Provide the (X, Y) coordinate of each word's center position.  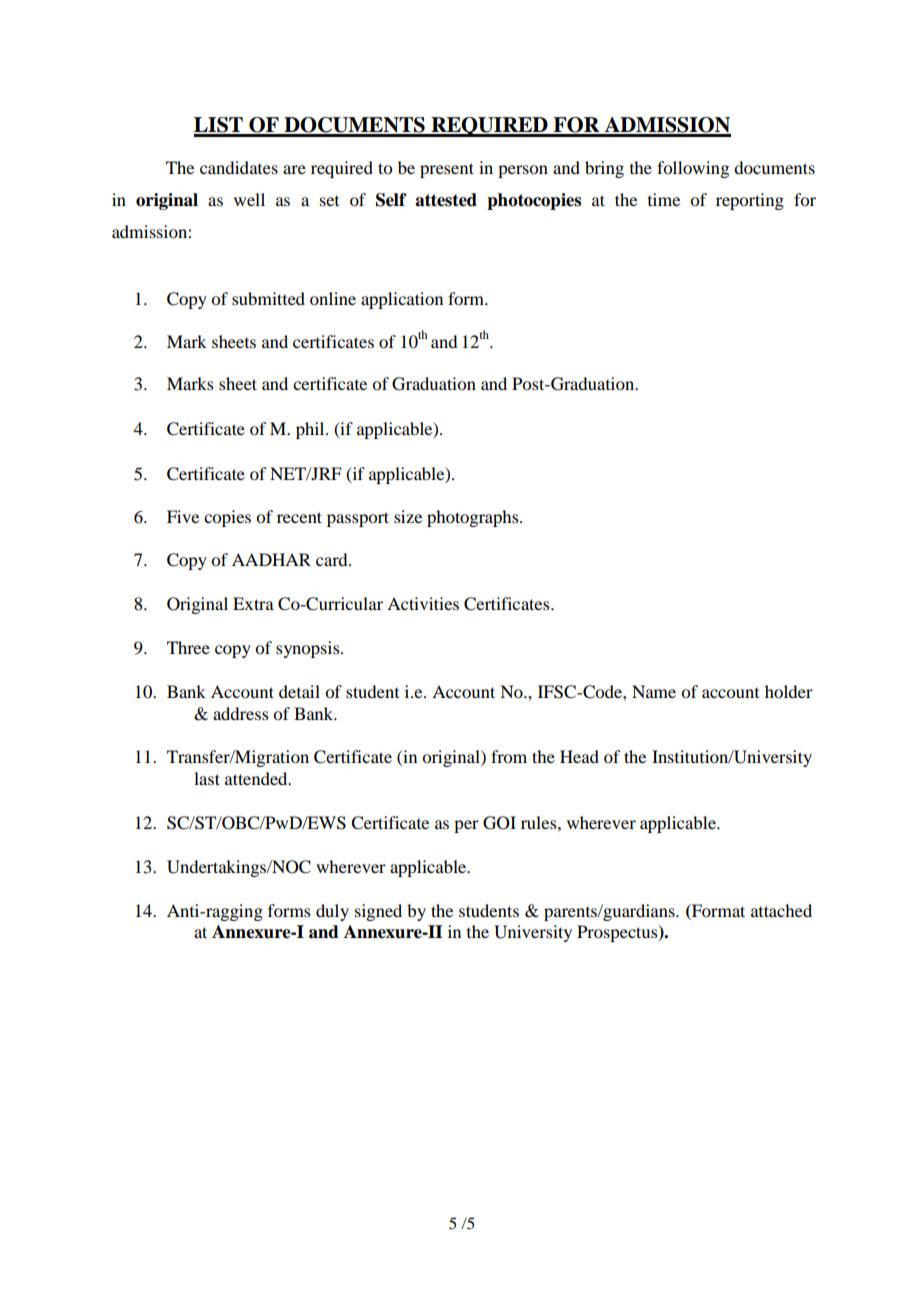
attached (781, 910)
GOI (499, 823)
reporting (750, 201)
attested (446, 200)
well (249, 199)
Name (654, 691)
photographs (474, 518)
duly (332, 912)
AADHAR (271, 559)
